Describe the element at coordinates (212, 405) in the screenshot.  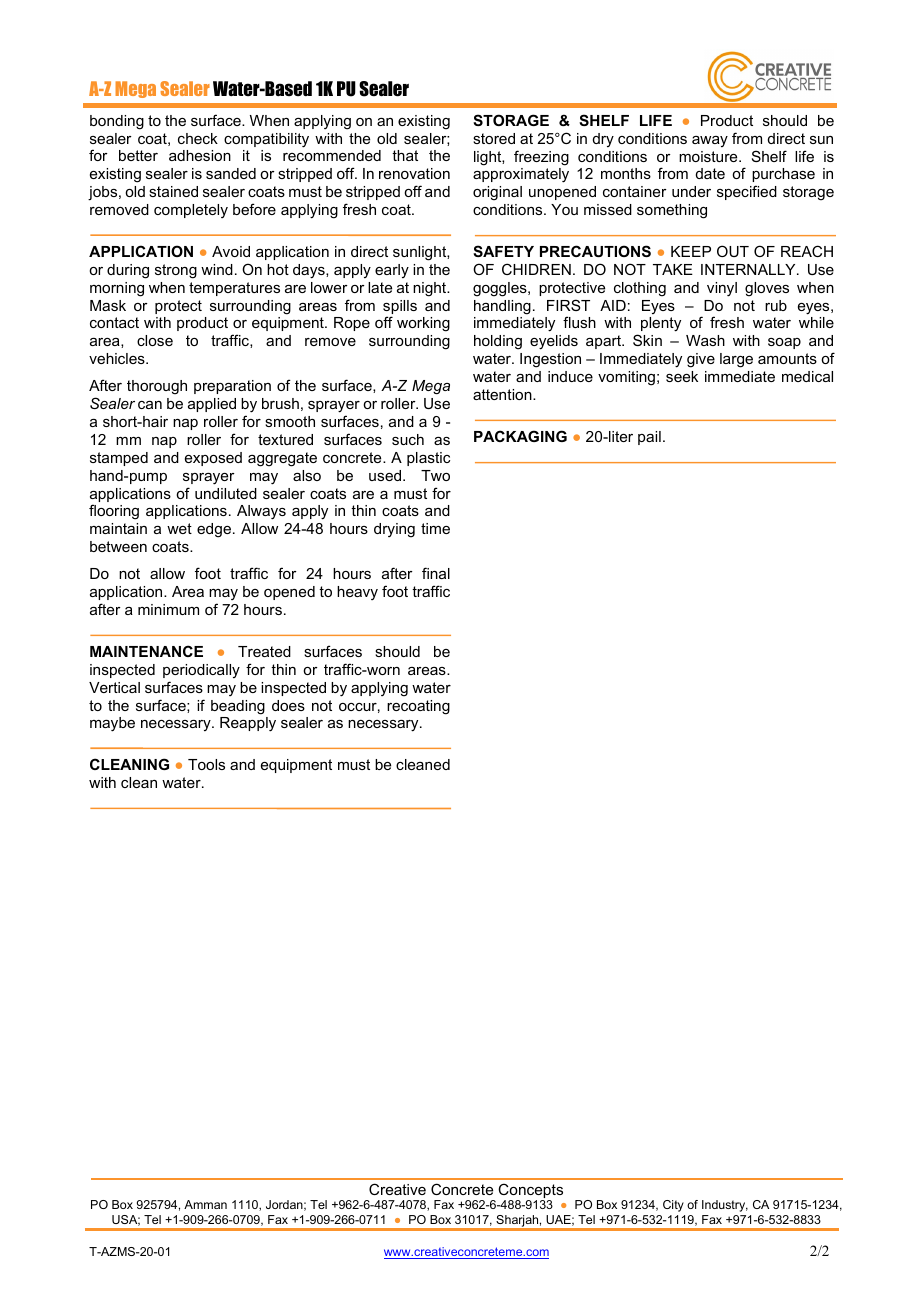
I see `applied` at that location.
